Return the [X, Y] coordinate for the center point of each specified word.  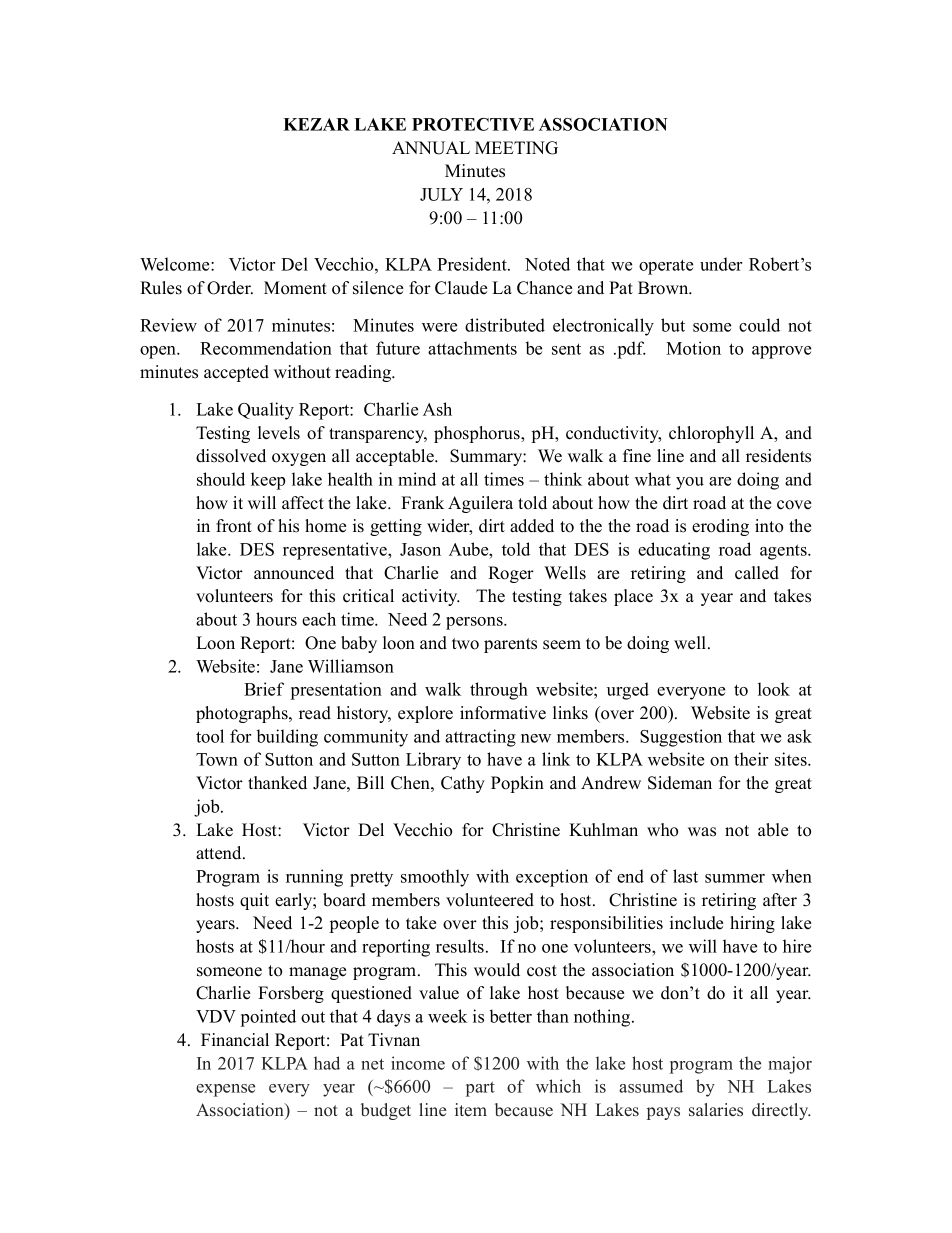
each [319, 619]
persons [475, 623]
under [721, 264]
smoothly [435, 878]
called [757, 573]
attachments [472, 348]
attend [220, 853]
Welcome [176, 264]
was [702, 832]
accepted [236, 373]
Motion [693, 348]
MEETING [516, 148]
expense [225, 1090]
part [480, 1089]
